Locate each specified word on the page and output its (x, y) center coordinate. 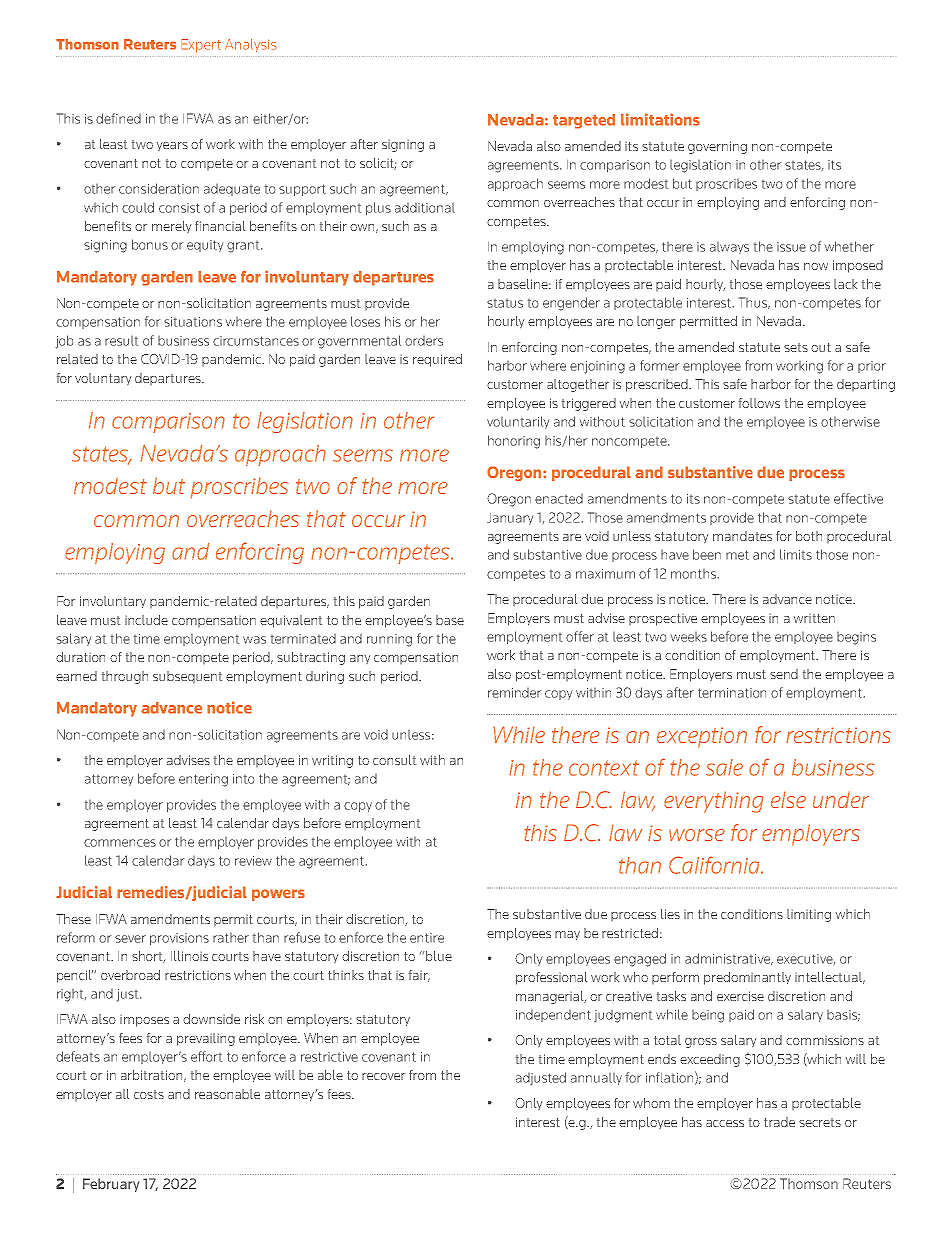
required (437, 360)
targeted (584, 121)
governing (717, 147)
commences (120, 843)
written (814, 618)
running (389, 640)
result (121, 341)
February (111, 1185)
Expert (201, 46)
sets (796, 347)
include (146, 620)
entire (427, 938)
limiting (809, 915)
